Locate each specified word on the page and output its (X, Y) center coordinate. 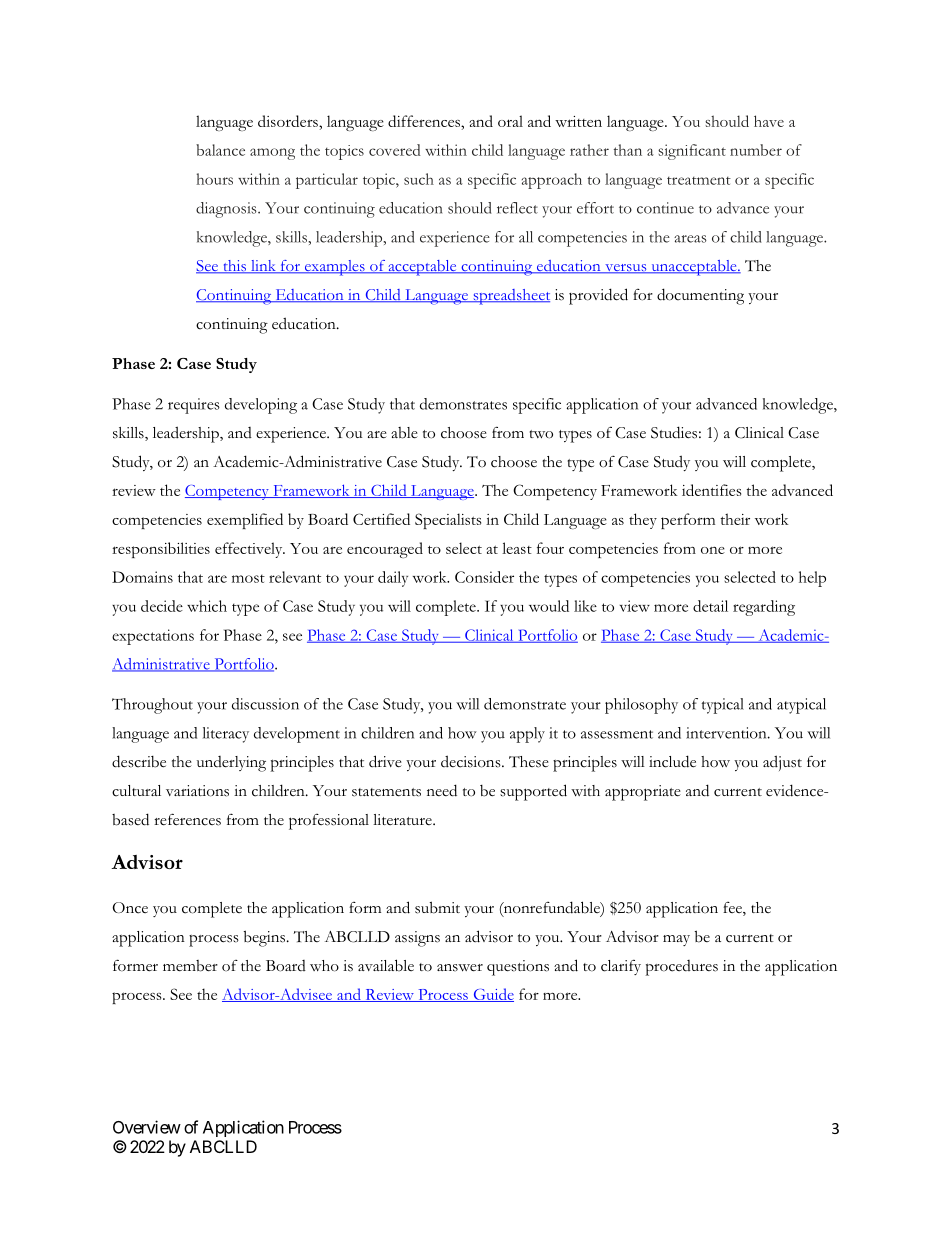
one (713, 550)
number (756, 150)
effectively (250, 550)
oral (510, 121)
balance (220, 150)
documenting (700, 296)
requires (194, 406)
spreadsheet (510, 297)
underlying (231, 764)
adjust (782, 763)
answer (460, 968)
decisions (472, 761)
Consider (484, 577)
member (190, 966)
